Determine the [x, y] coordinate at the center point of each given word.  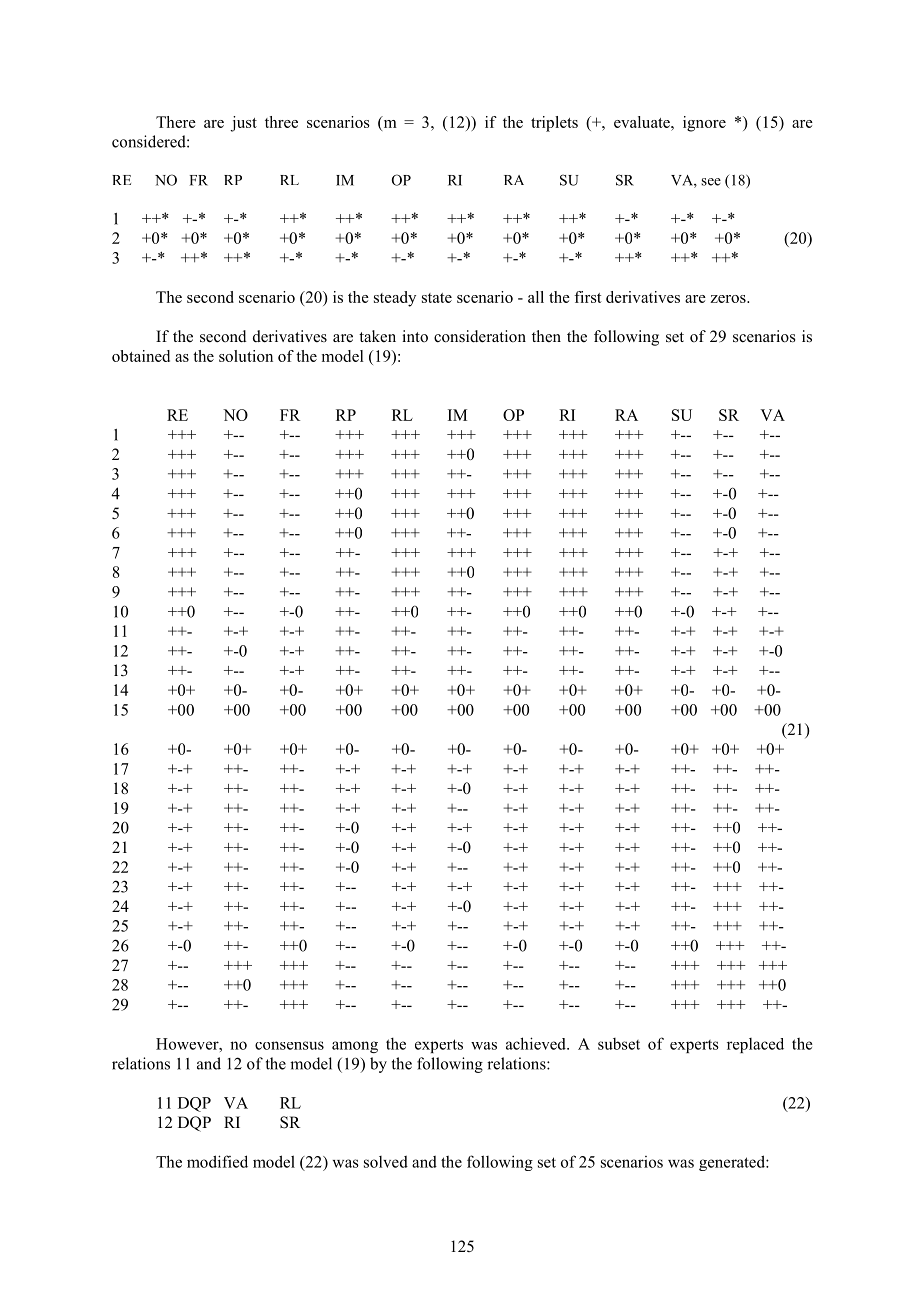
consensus [289, 1045]
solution [246, 356]
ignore [704, 124]
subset [619, 1044]
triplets [554, 124]
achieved [537, 1043]
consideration [480, 336]
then [546, 336]
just [243, 124]
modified [217, 1161]
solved [386, 1162]
